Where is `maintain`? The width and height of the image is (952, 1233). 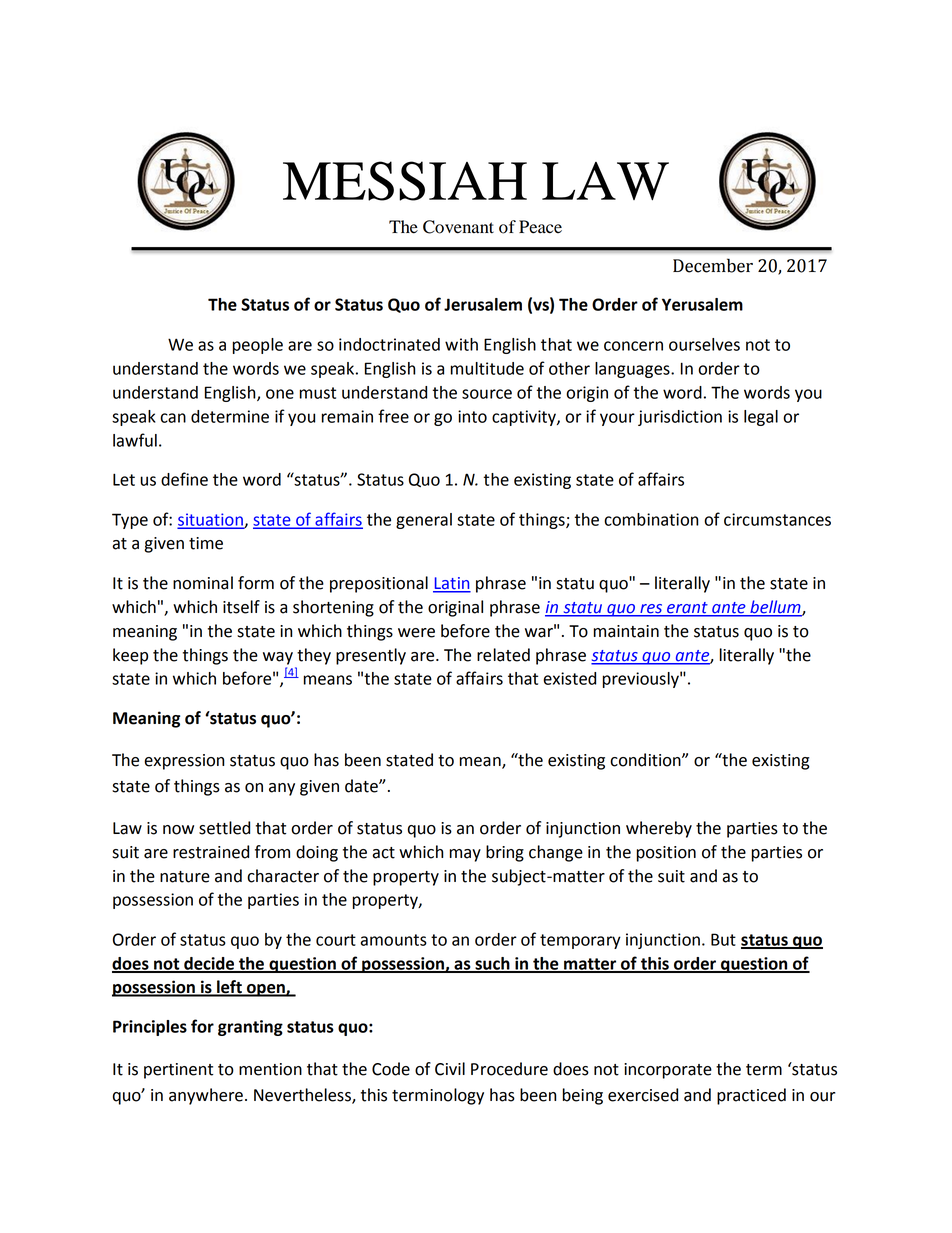
maintain is located at coordinates (626, 631).
